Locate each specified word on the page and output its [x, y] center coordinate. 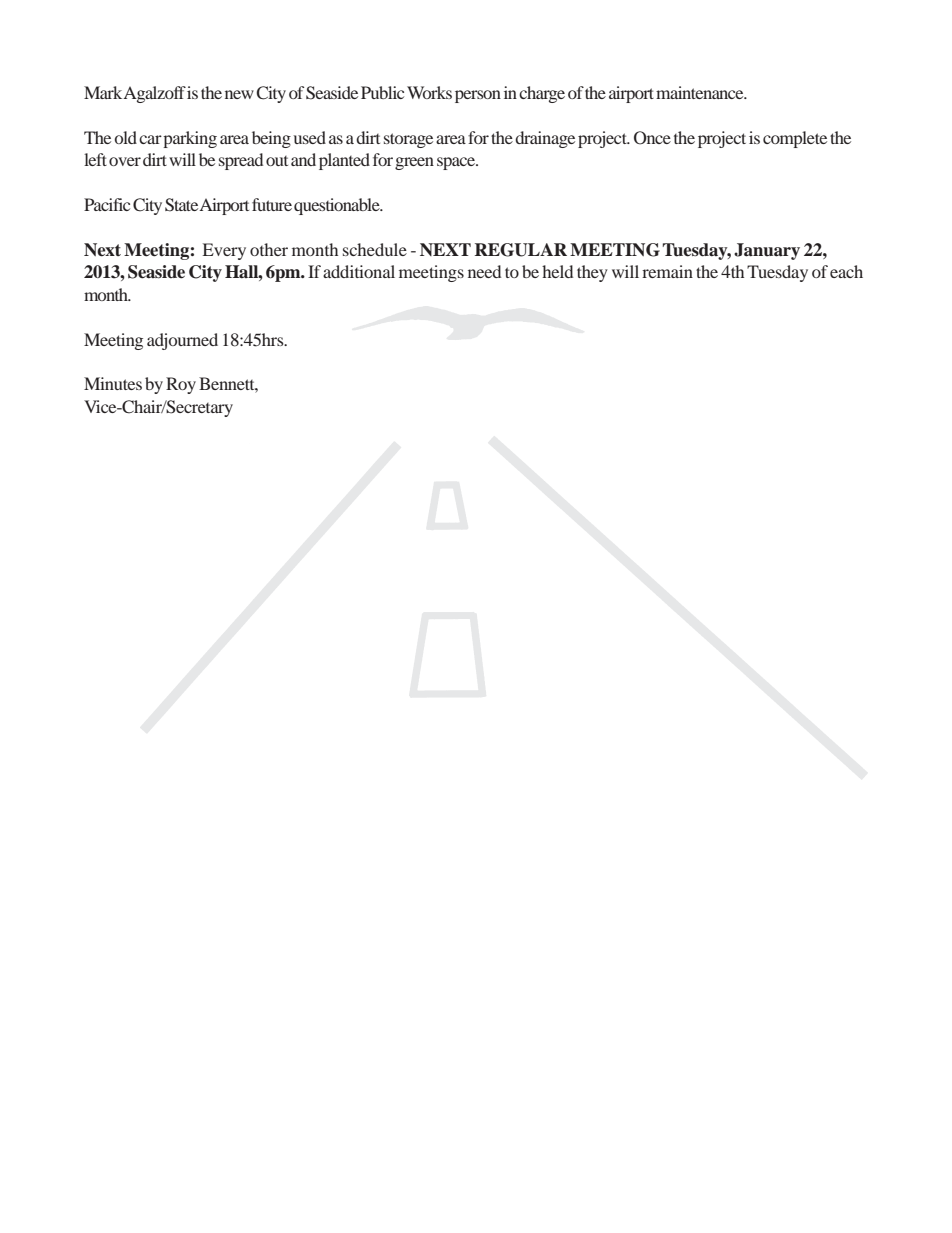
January [767, 251]
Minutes [113, 383]
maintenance [701, 92]
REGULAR [521, 250]
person [478, 96]
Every [224, 251]
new [239, 94]
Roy [181, 385]
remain [667, 271]
